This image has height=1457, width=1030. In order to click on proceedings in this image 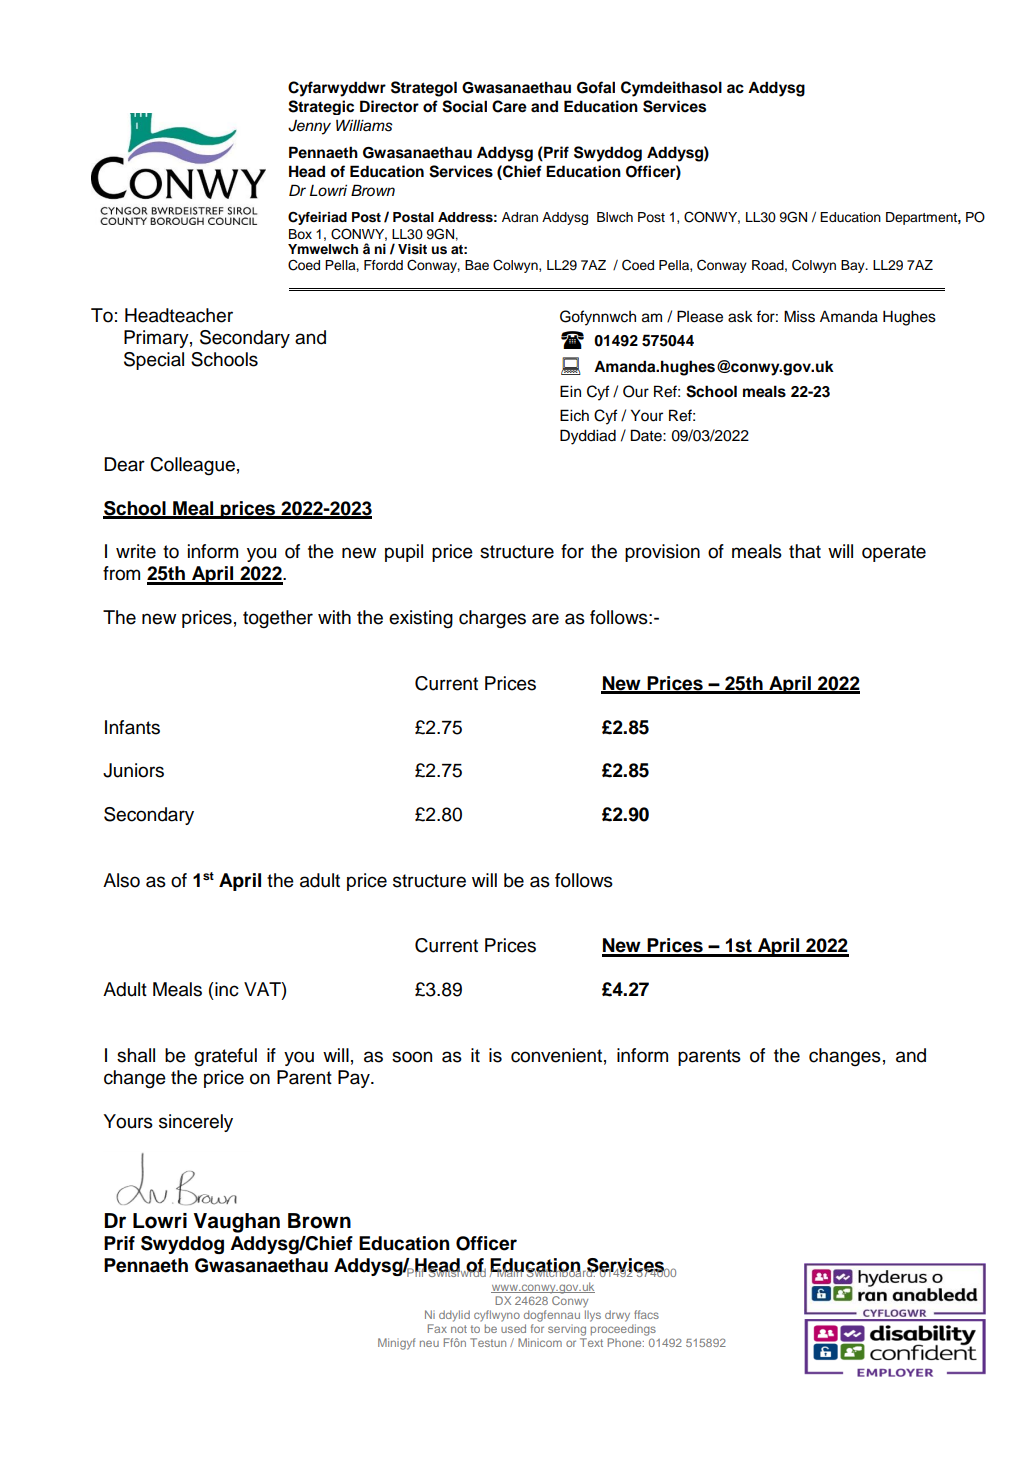, I will do `click(623, 1330)`.
